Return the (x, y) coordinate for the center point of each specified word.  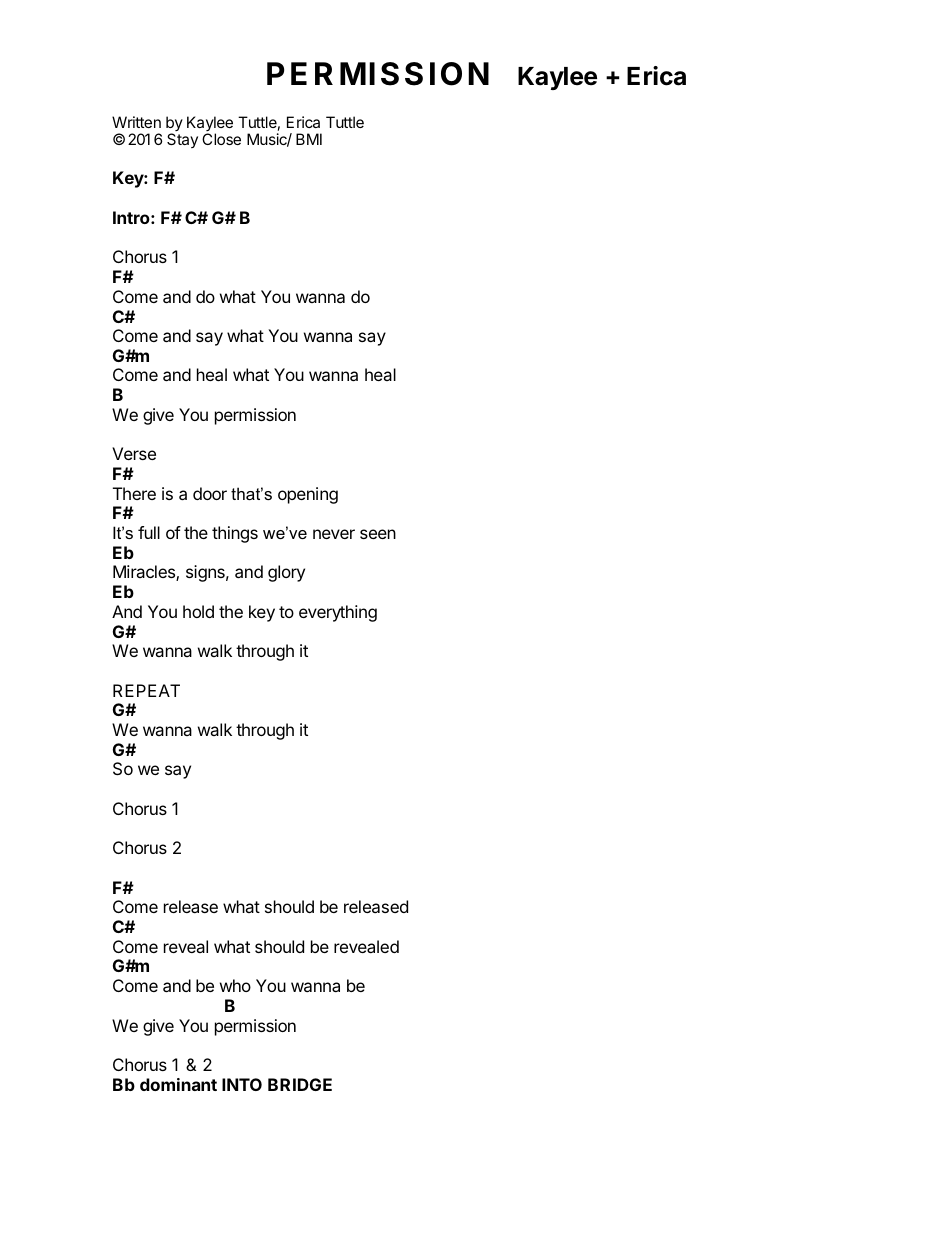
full (149, 532)
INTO (242, 1084)
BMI (309, 139)
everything (338, 613)
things (235, 534)
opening (308, 495)
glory (286, 573)
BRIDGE (300, 1084)
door (210, 493)
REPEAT (146, 690)
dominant (178, 1084)
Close (221, 139)
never (334, 534)
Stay (182, 140)
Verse (134, 453)
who (235, 985)
